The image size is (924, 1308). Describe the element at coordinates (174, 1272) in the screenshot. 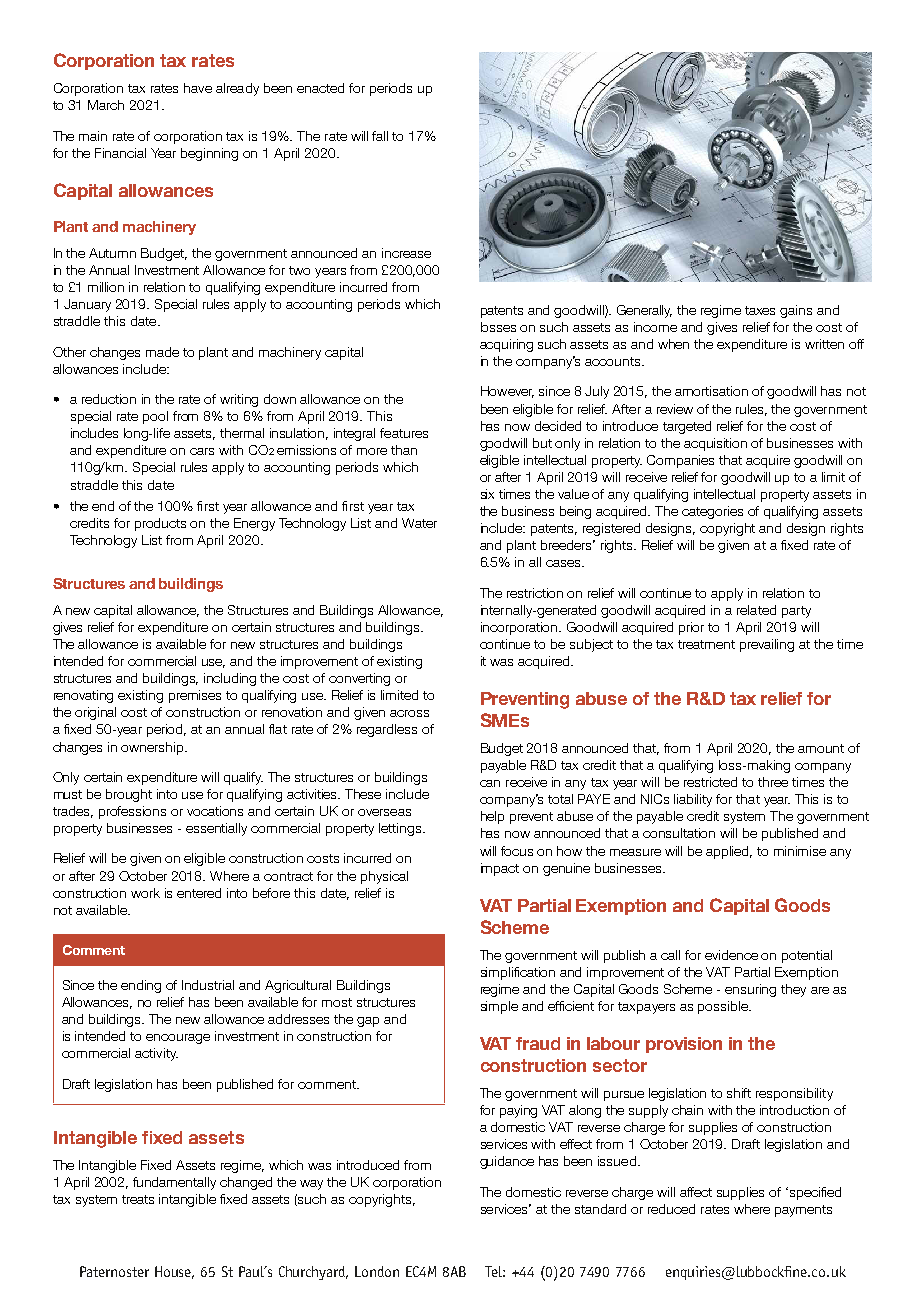

I see `House` at that location.
